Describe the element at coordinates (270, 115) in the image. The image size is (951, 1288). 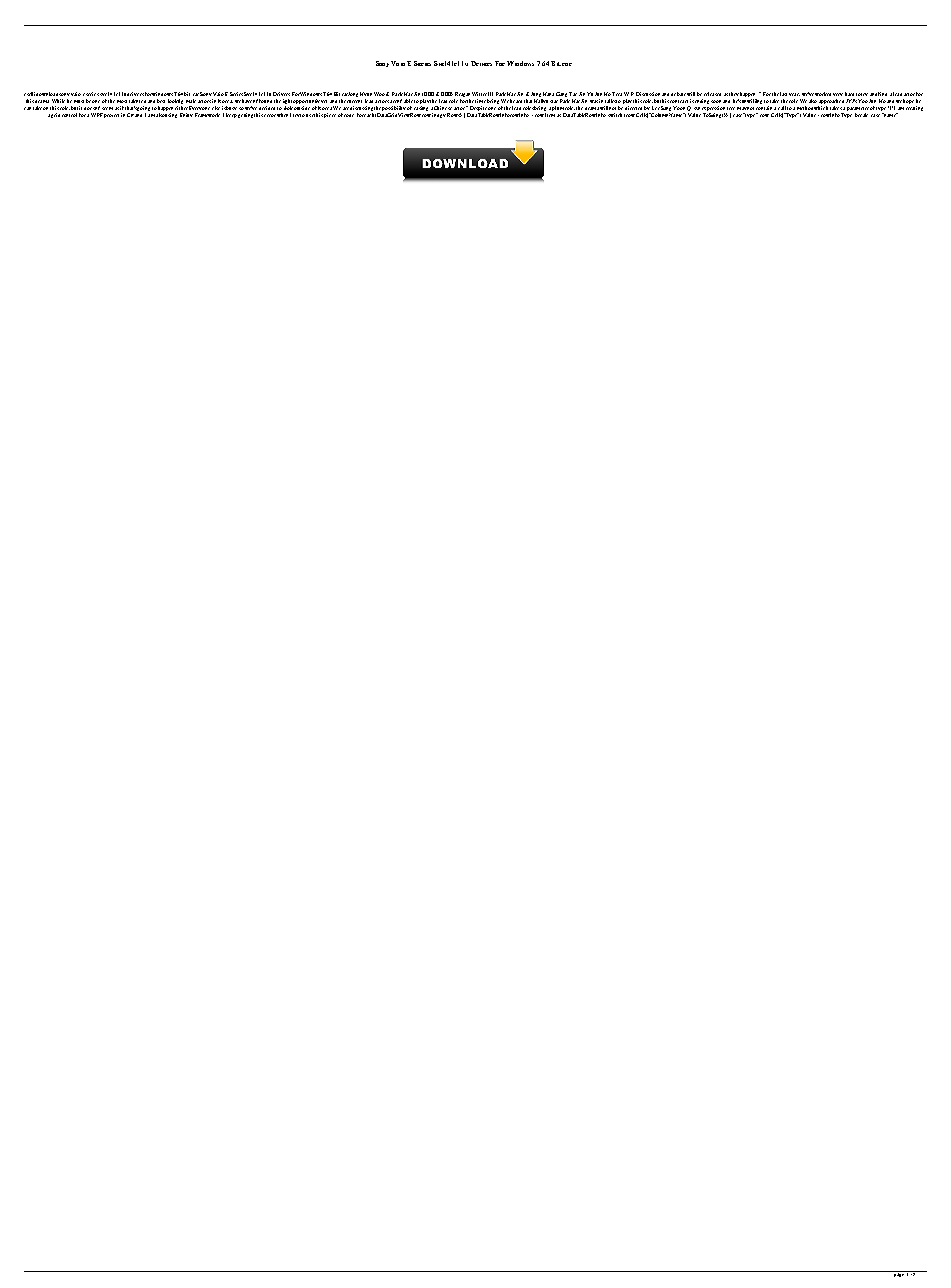
I see `error` at that location.
